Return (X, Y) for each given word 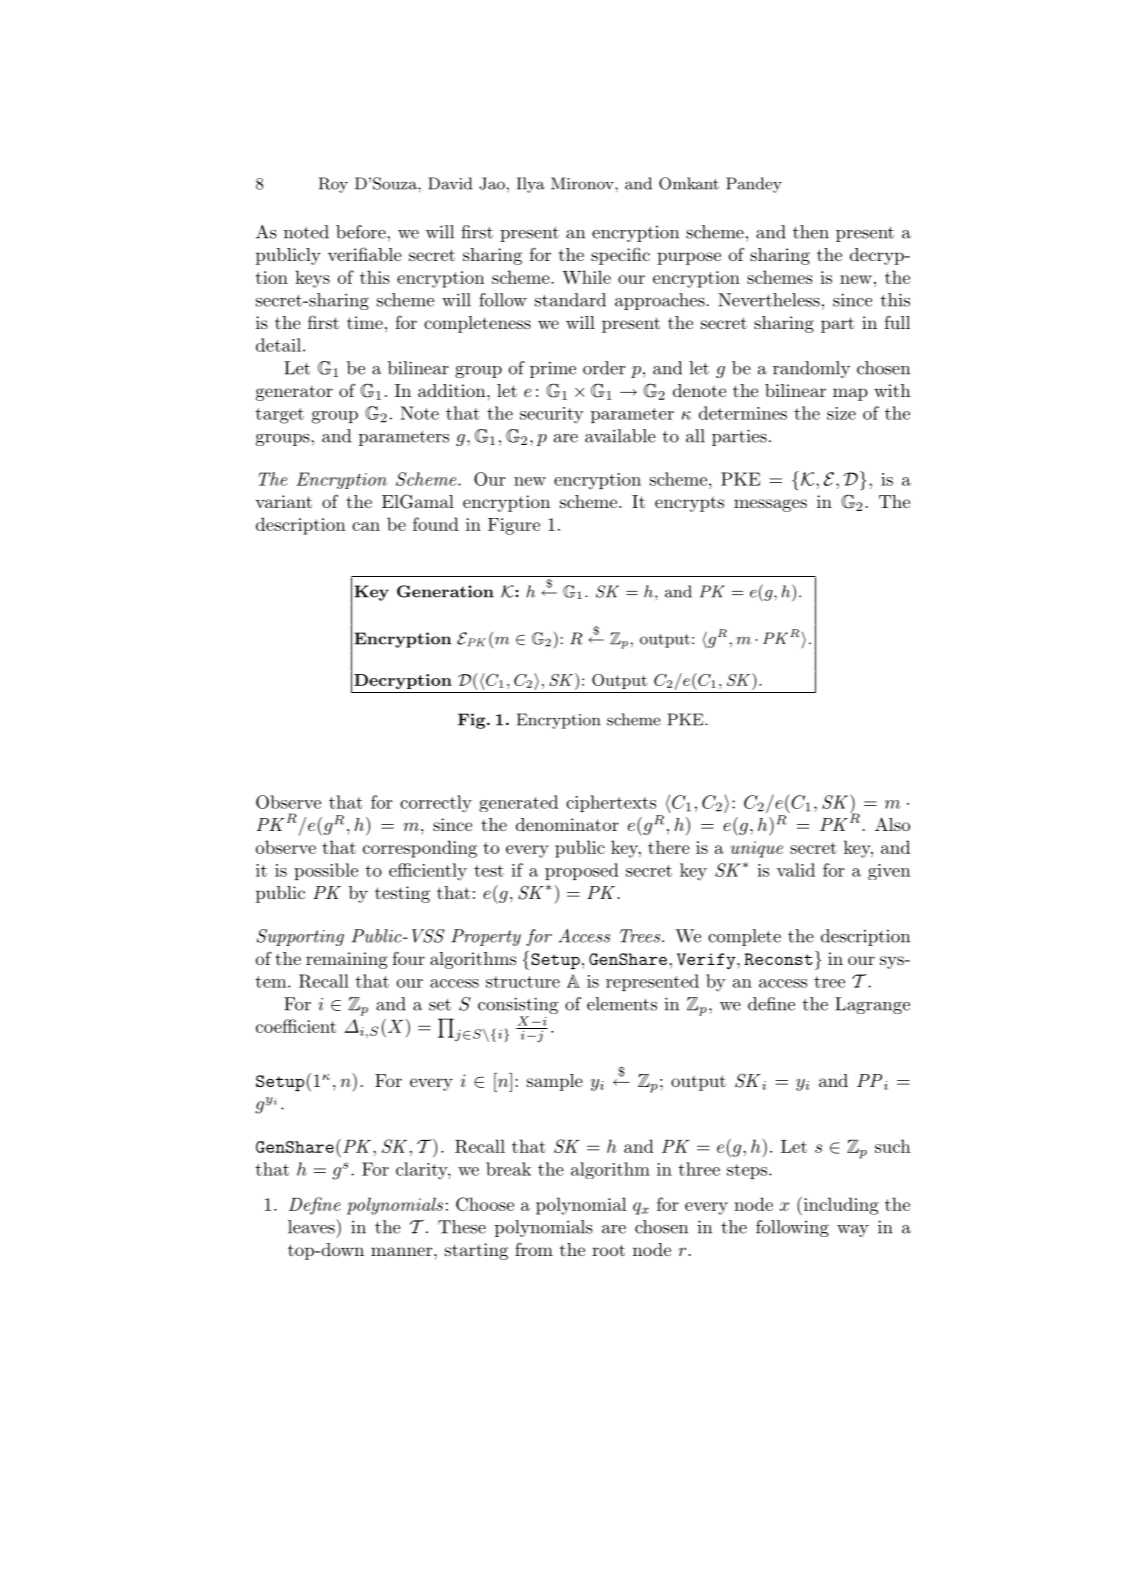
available (620, 436)
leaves (312, 1226)
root (608, 1250)
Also (892, 824)
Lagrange (872, 1005)
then (811, 232)
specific (620, 256)
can (366, 526)
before (362, 232)
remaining (347, 960)
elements (622, 1004)
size (841, 413)
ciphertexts (611, 803)
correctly (436, 804)
